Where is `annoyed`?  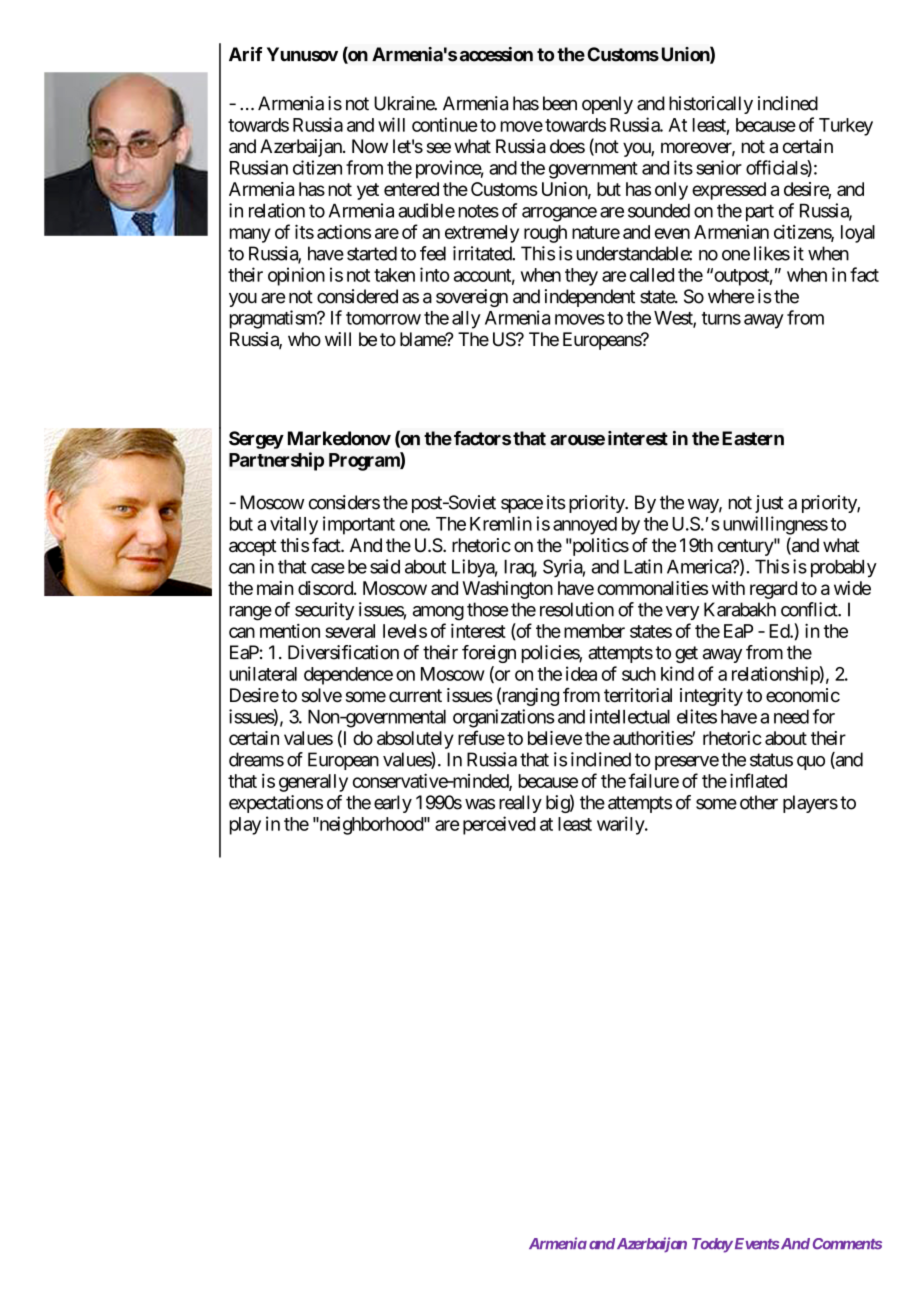 annoyed is located at coordinates (585, 526).
